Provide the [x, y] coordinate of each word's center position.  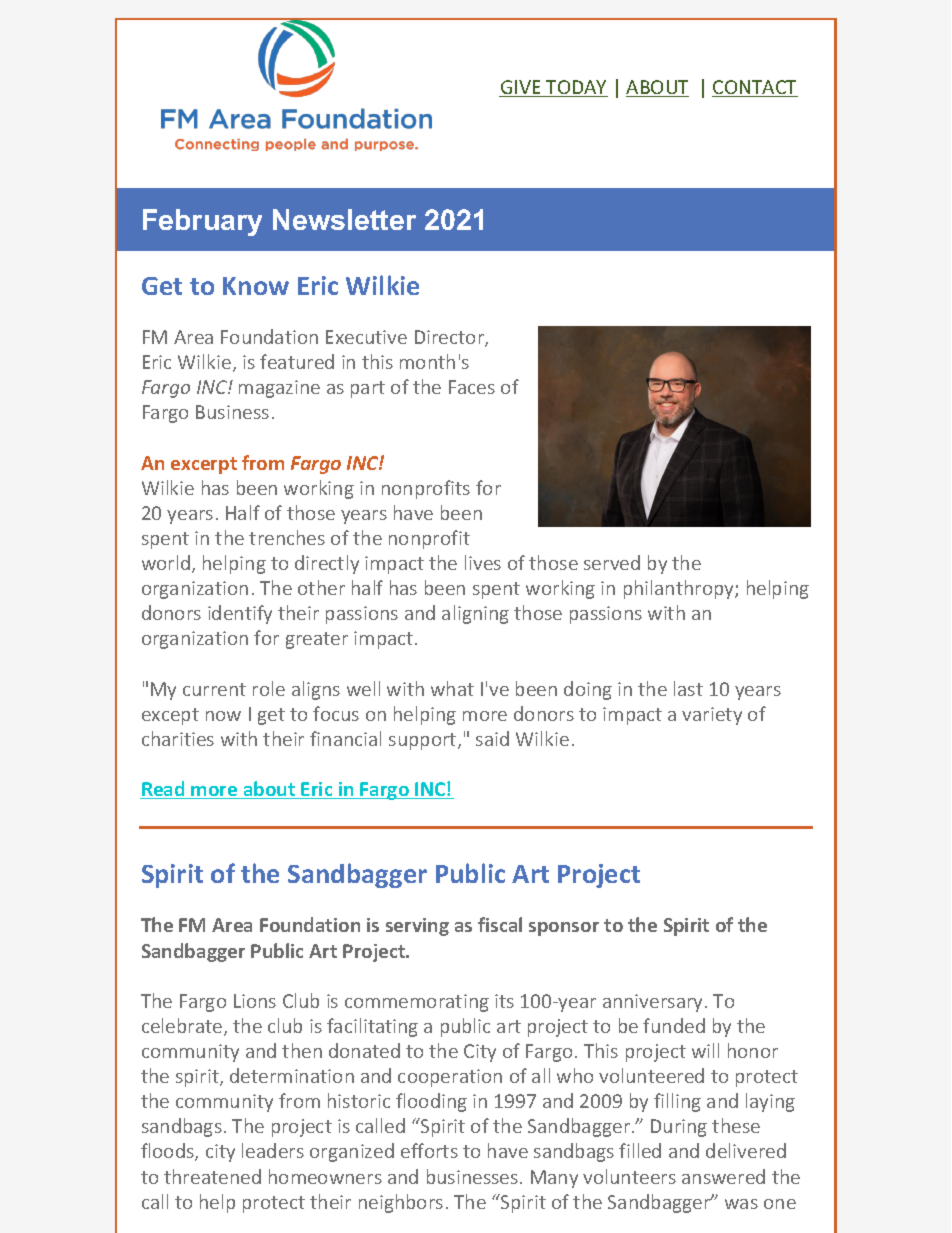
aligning [475, 614]
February [202, 222]
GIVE [521, 88]
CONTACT [755, 88]
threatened [212, 1176]
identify [240, 614]
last [688, 688]
